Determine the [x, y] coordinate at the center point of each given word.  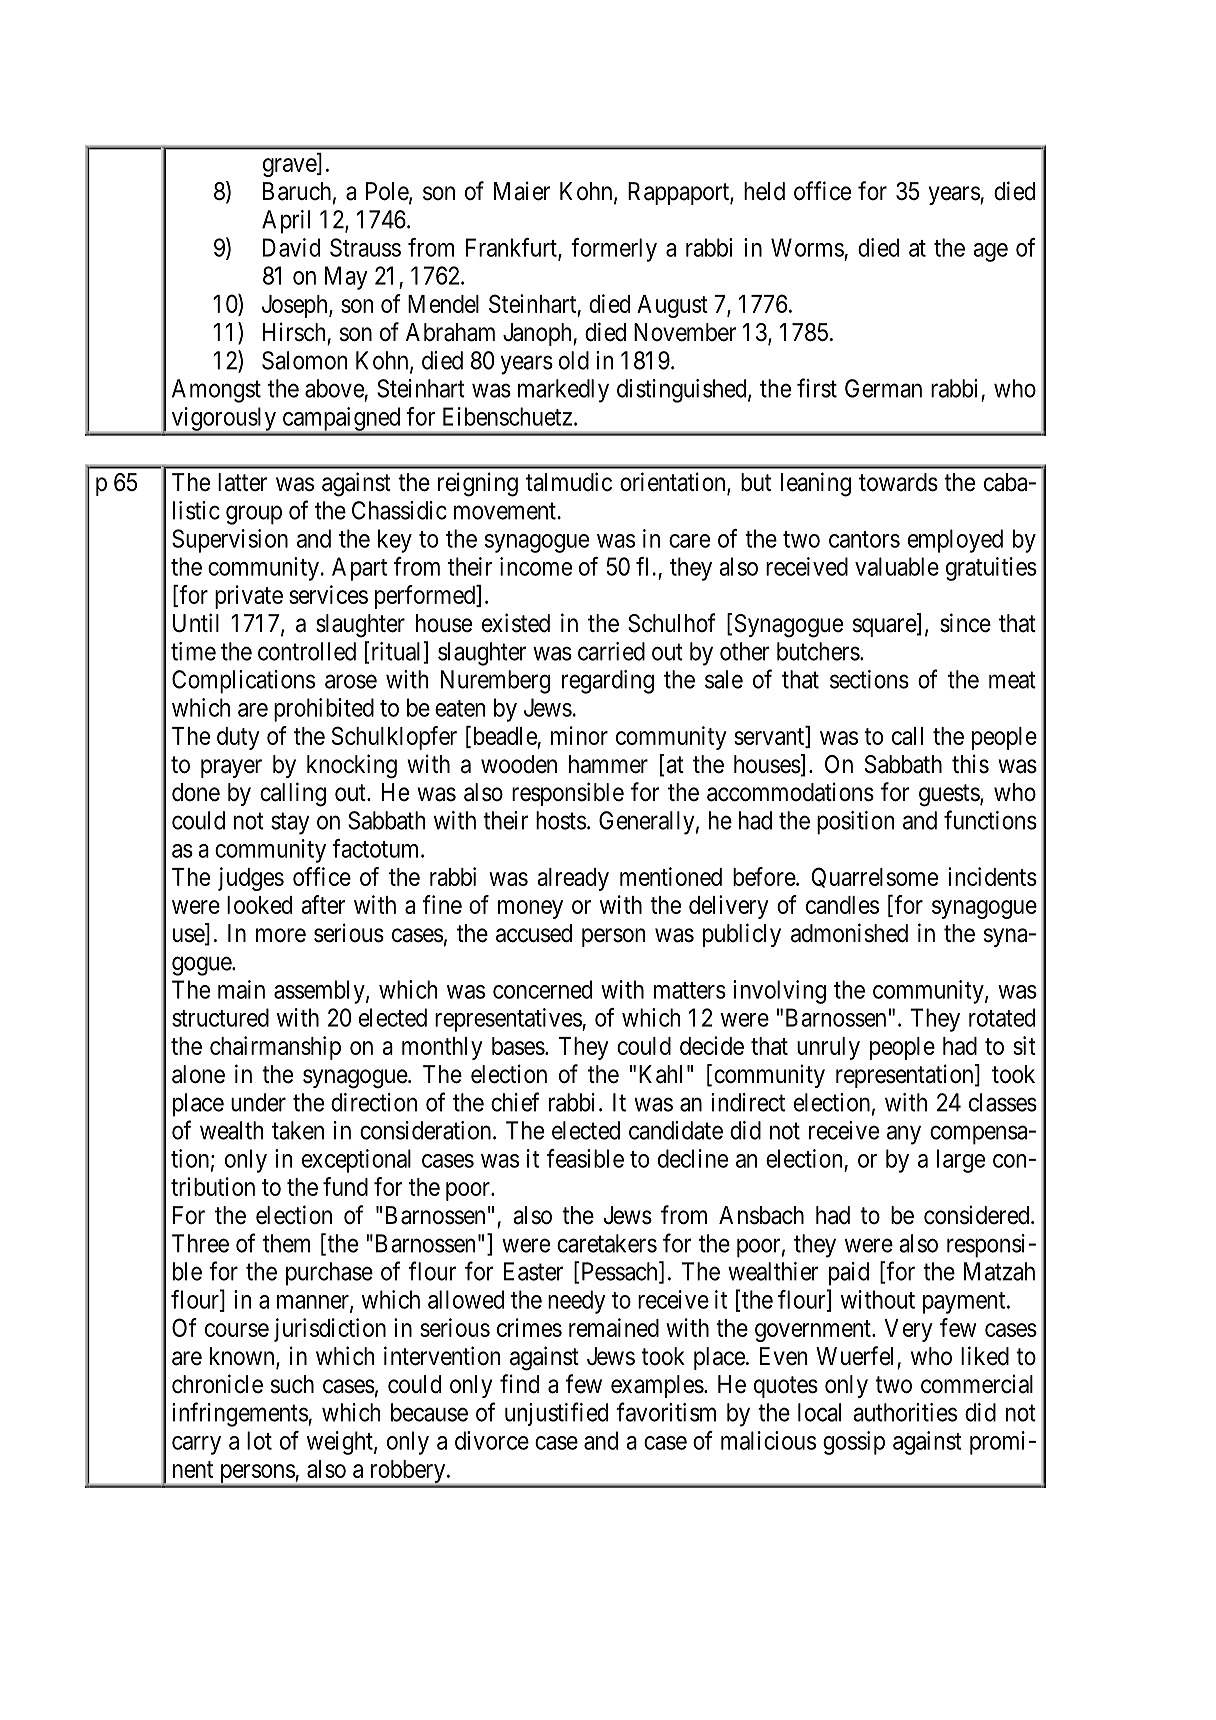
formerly [614, 250]
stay [290, 824]
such [292, 1384]
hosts [561, 820]
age [990, 252]
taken [298, 1130]
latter [242, 482]
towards [898, 482]
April [286, 222]
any [904, 1135]
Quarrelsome [875, 877]
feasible [585, 1158]
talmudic [569, 482]
